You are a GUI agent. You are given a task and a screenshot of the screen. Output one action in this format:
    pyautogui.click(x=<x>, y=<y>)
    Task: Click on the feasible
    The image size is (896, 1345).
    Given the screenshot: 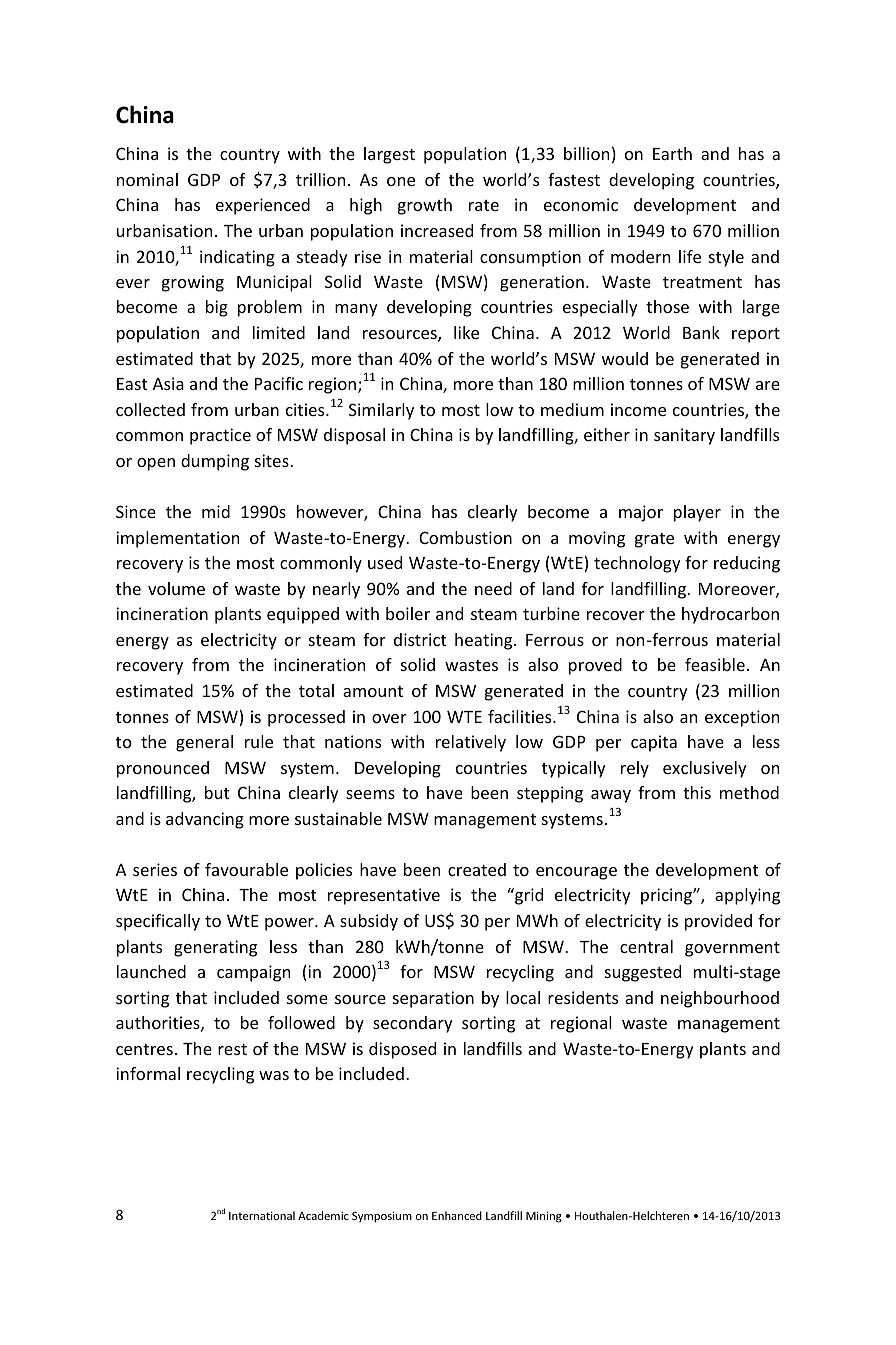 What is the action you would take?
    pyautogui.click(x=715, y=664)
